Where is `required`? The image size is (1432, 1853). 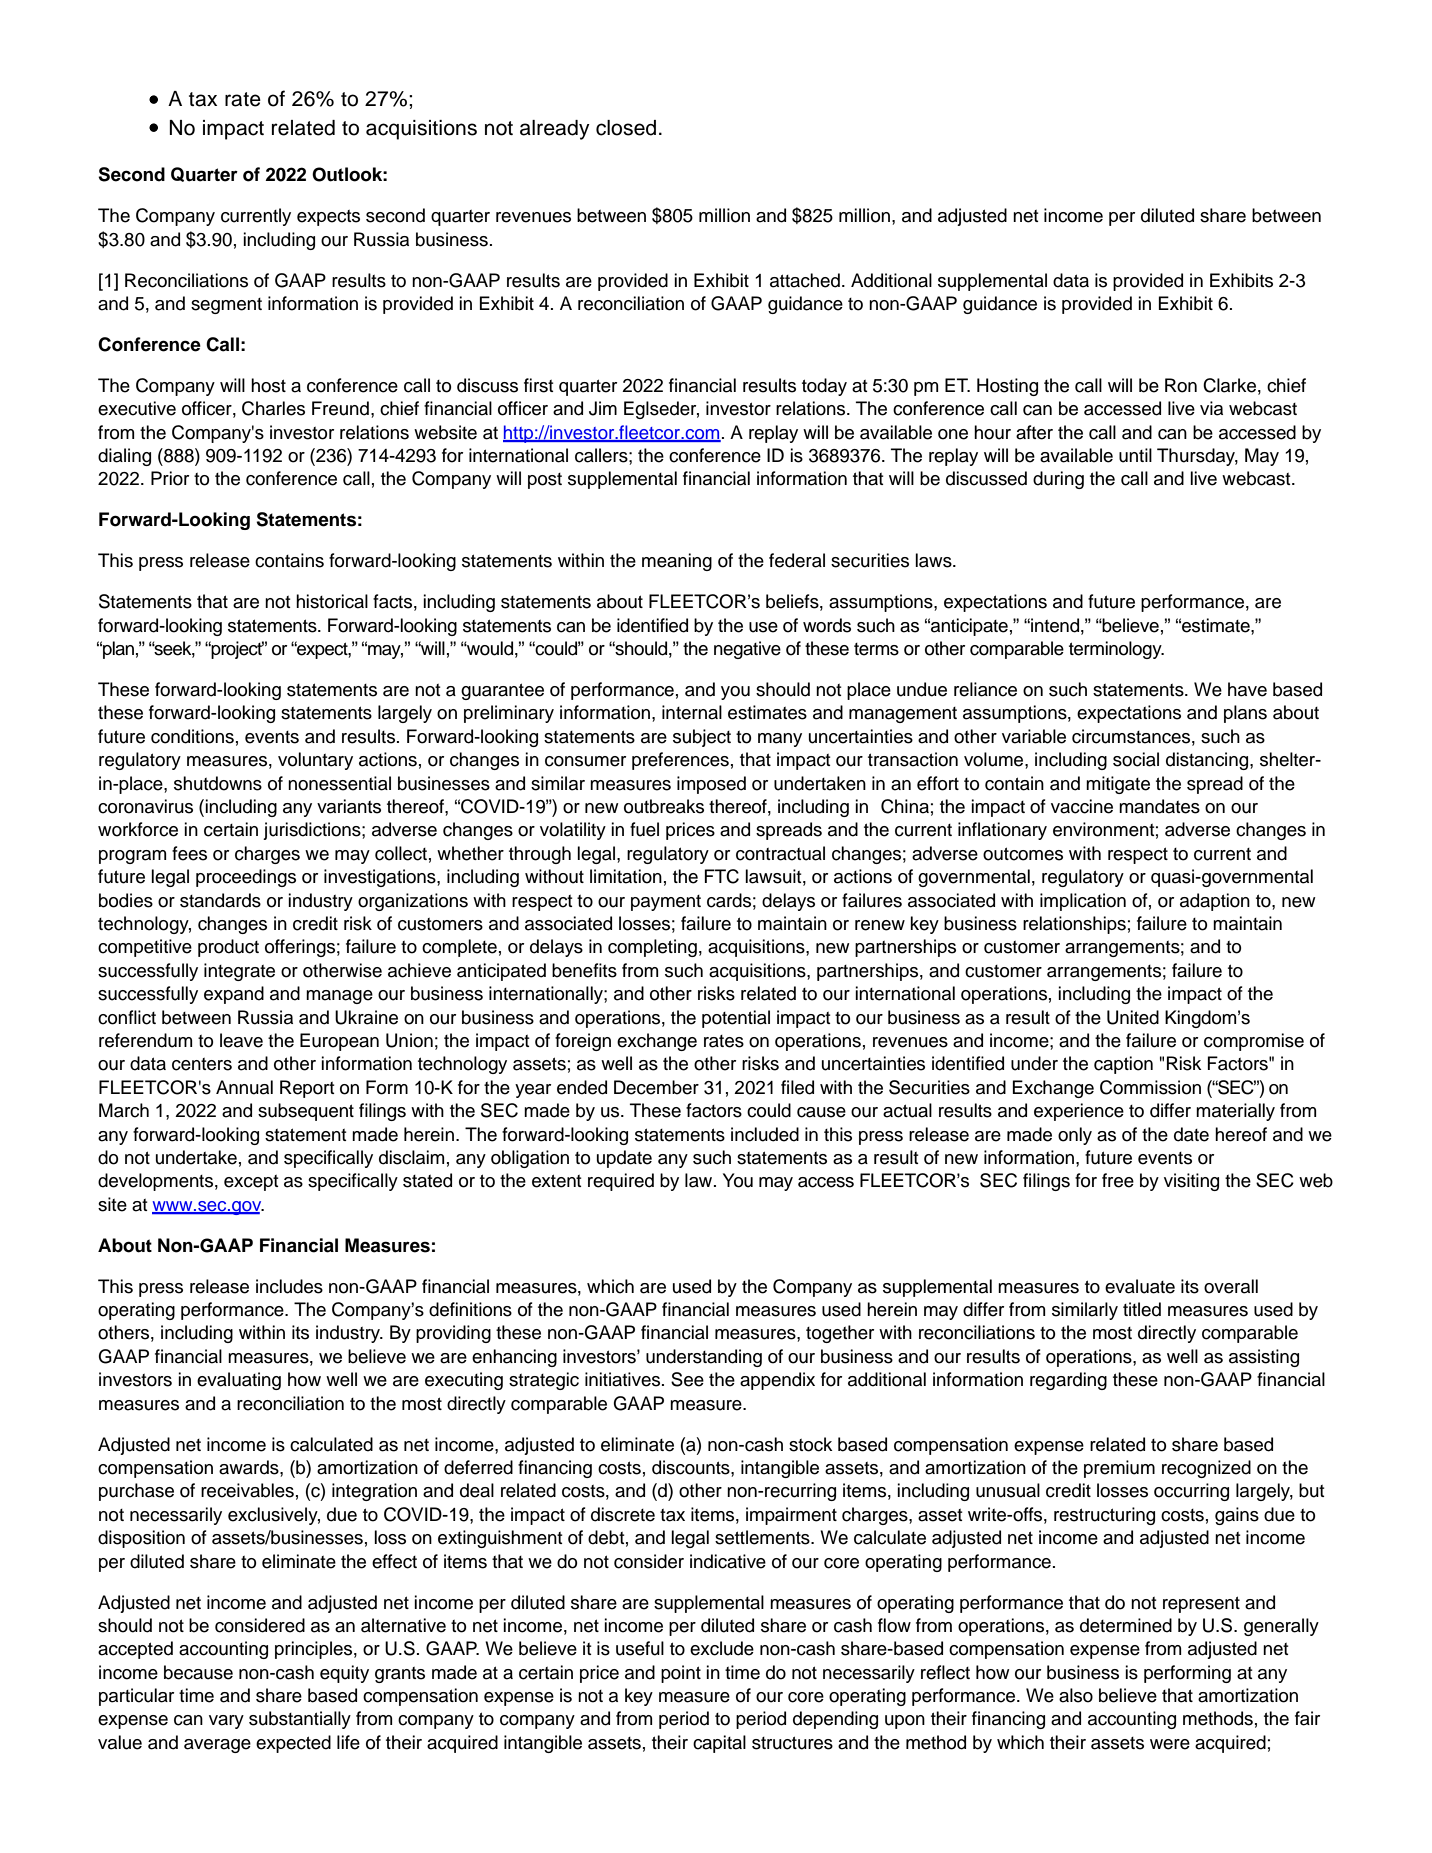
required is located at coordinates (621, 1182).
